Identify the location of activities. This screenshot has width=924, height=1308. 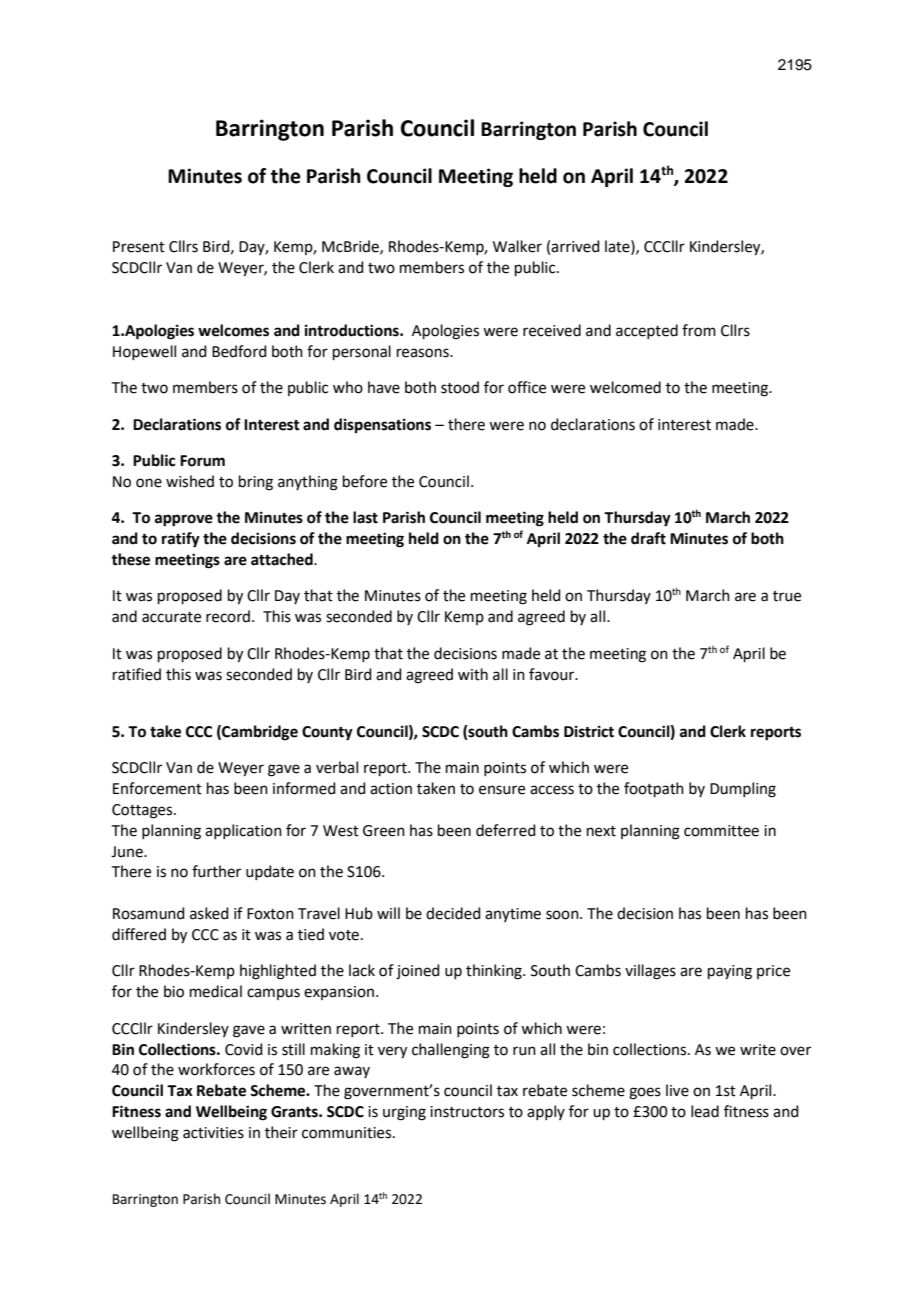
(213, 1133).
